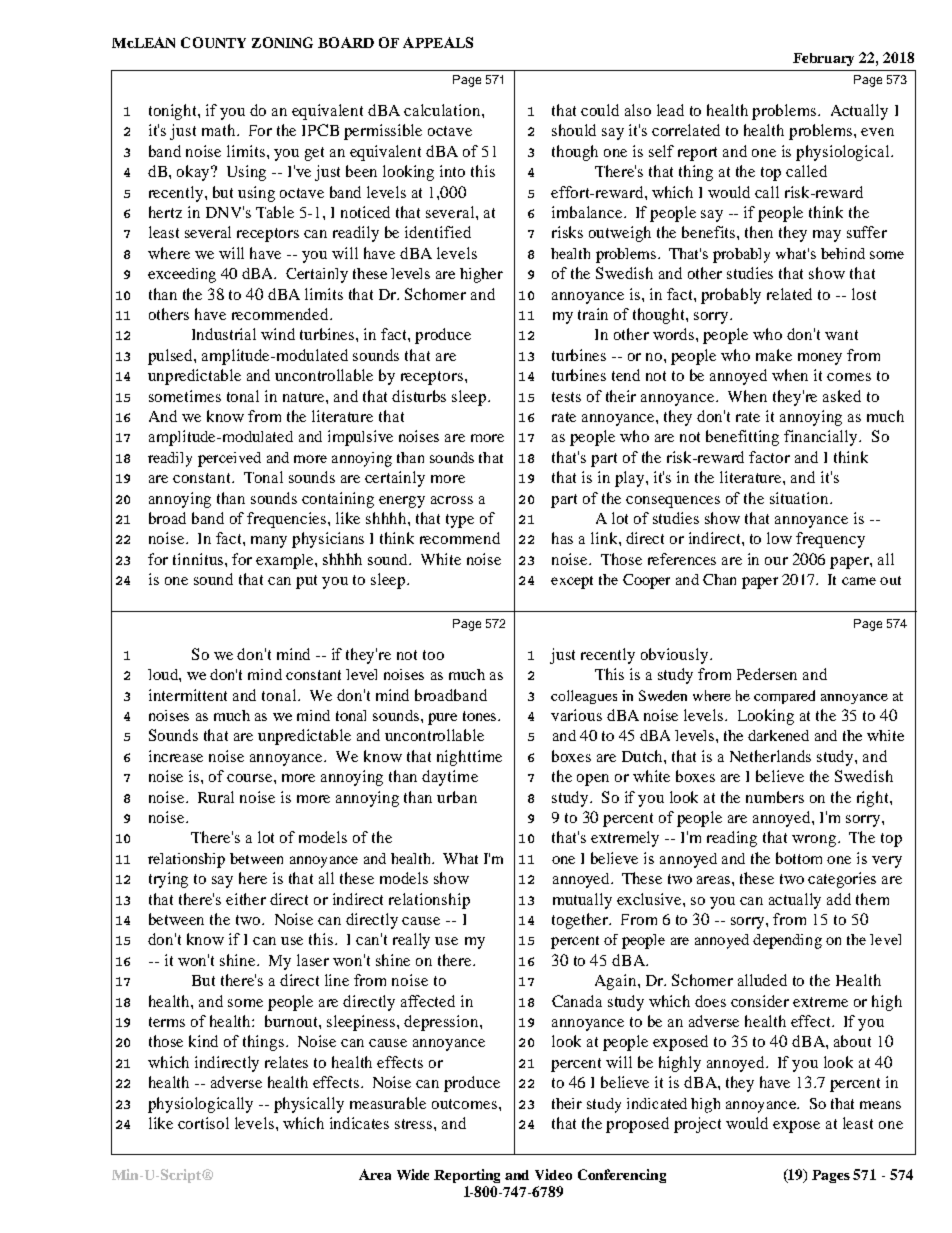  I want to click on should, so click(574, 130).
